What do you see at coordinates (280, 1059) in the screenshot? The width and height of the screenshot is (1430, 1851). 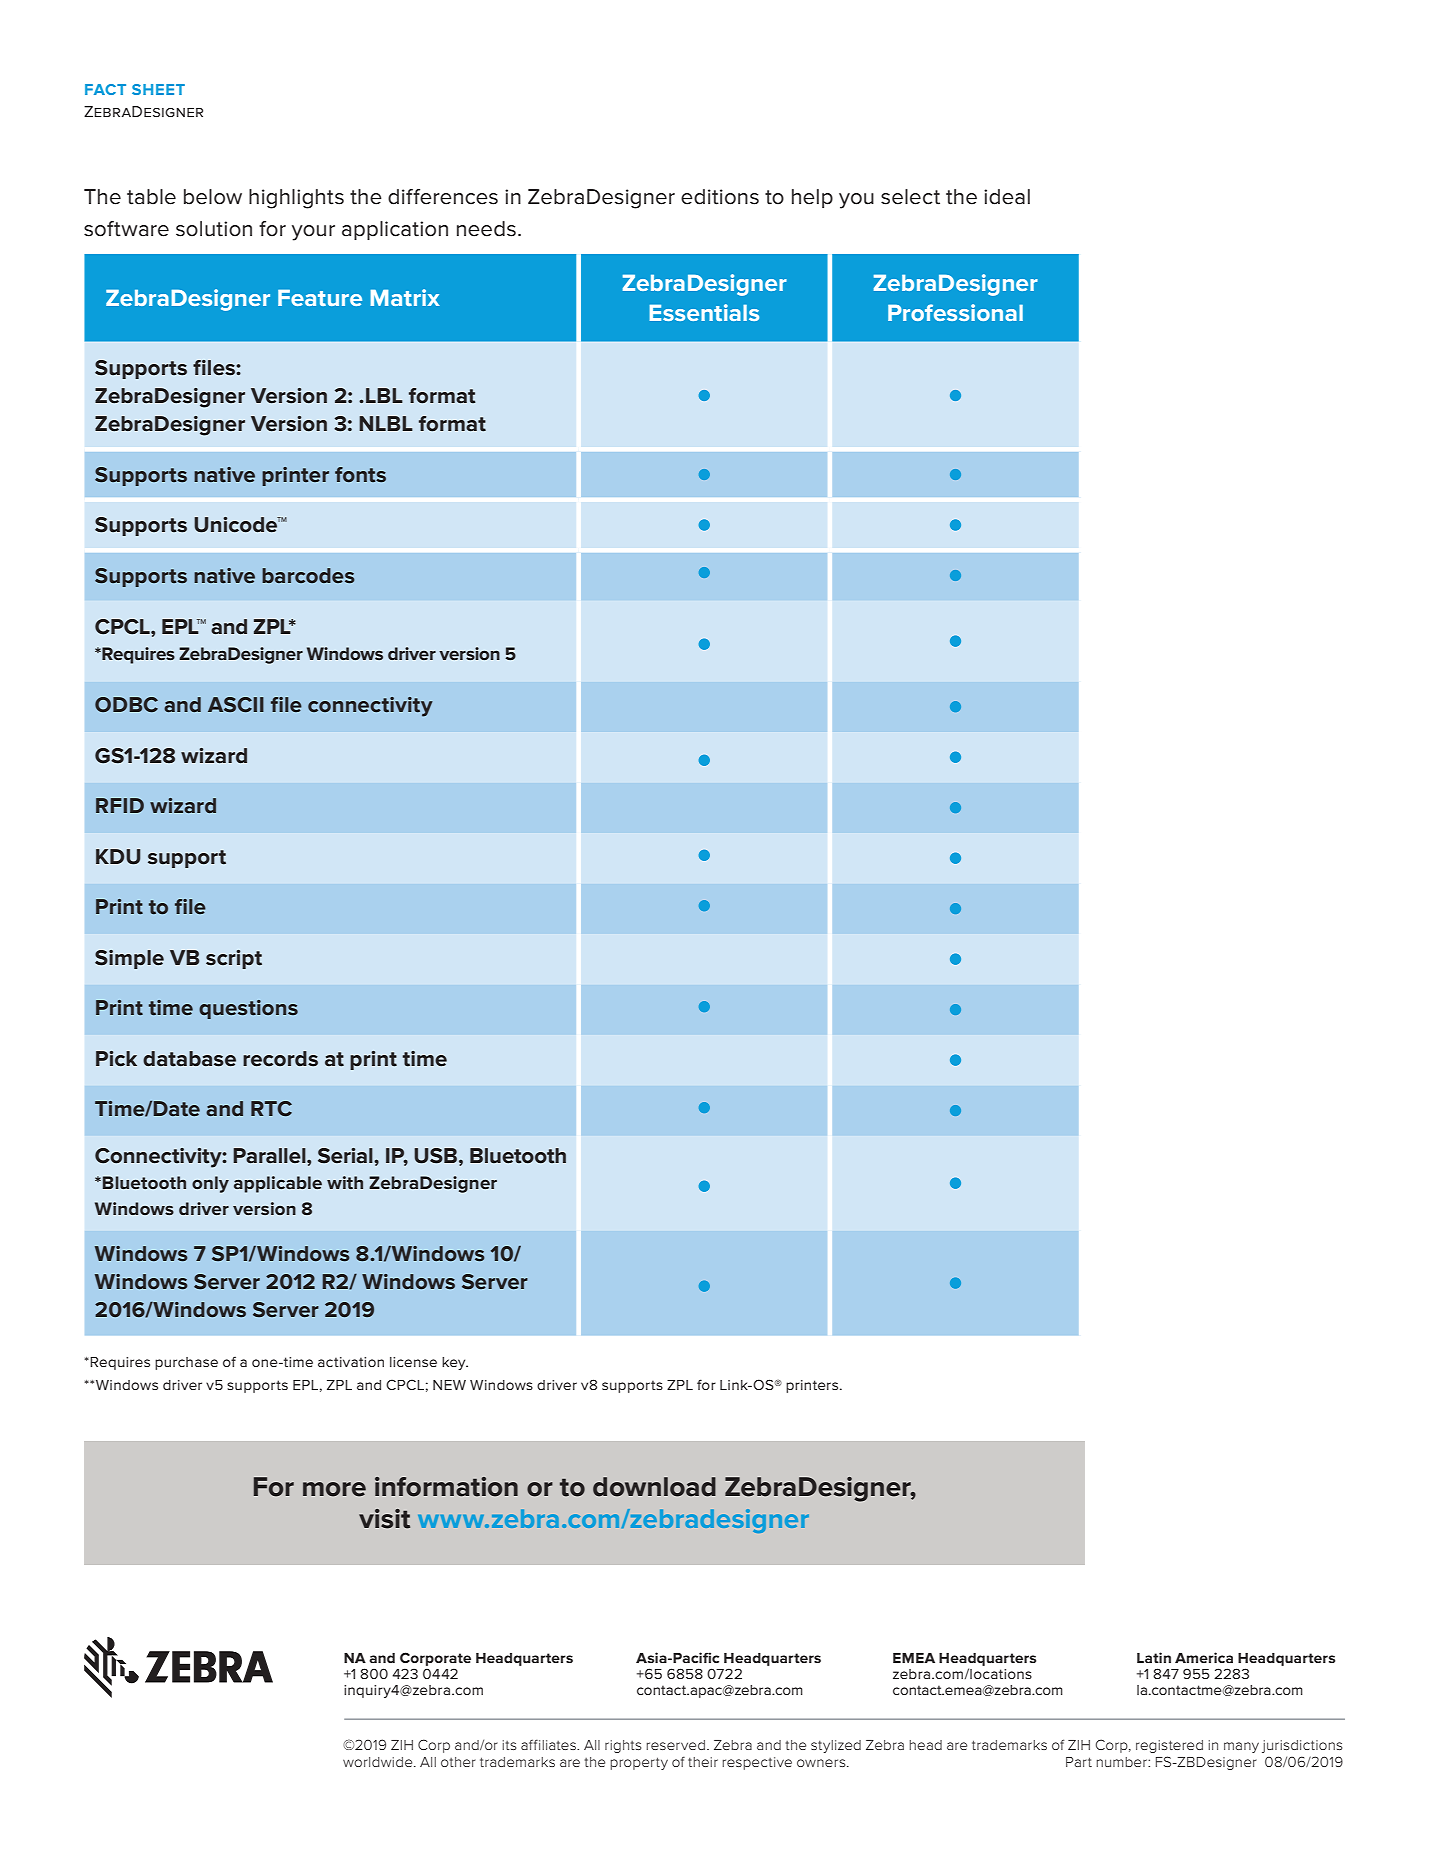 I see `records` at bounding box center [280, 1059].
